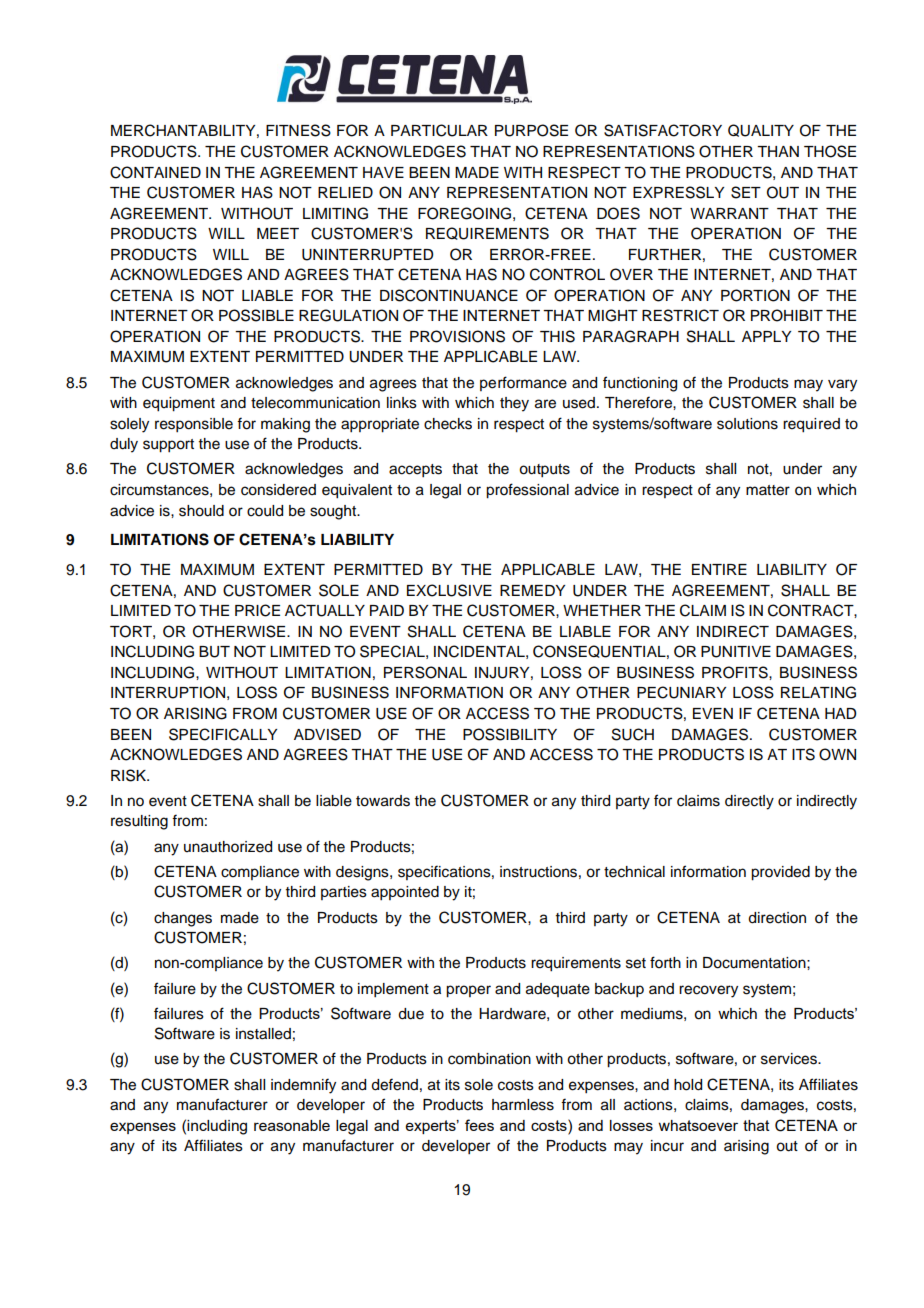 The width and height of the image is (924, 1308). I want to click on fees, so click(479, 1125).
